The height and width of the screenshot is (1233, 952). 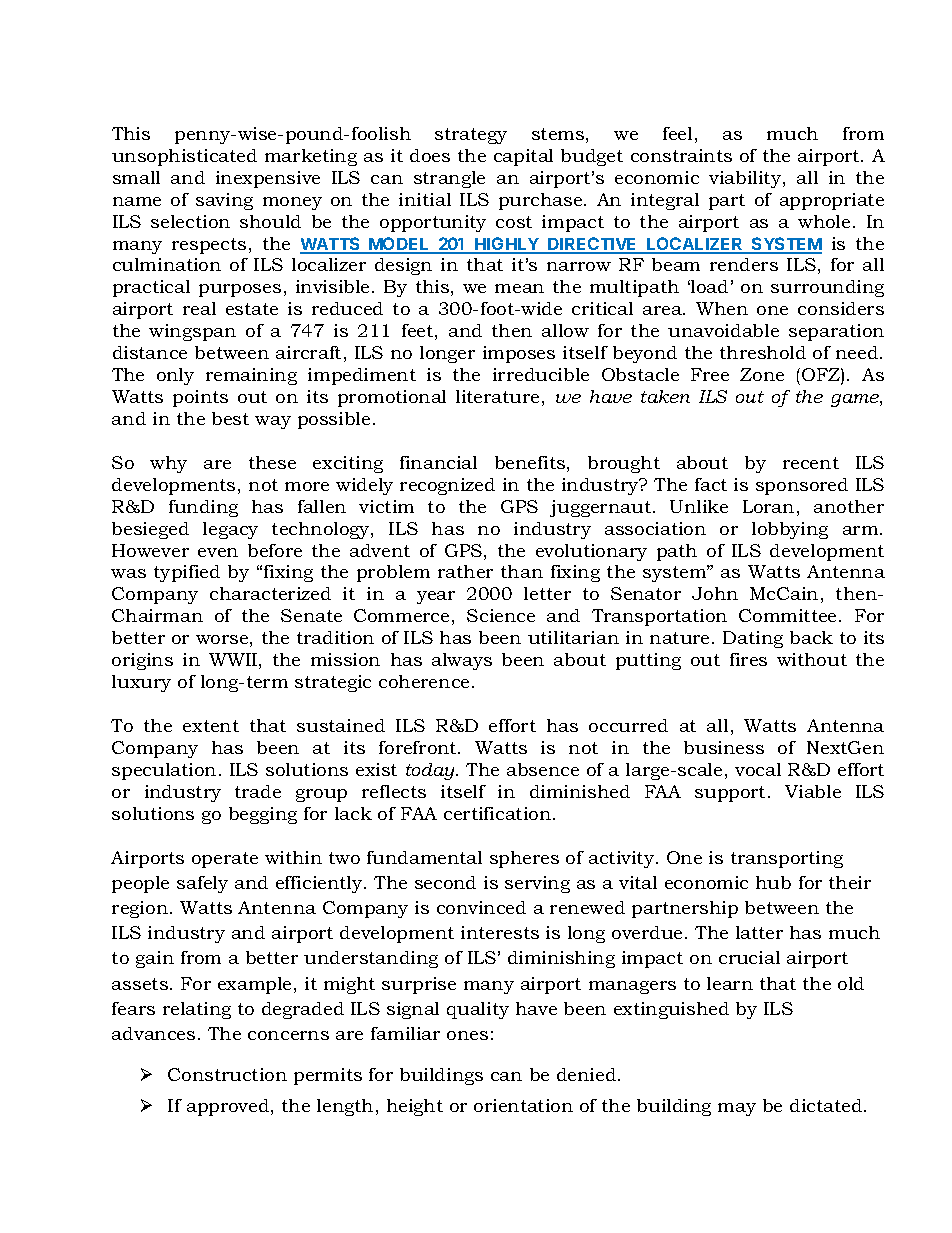 I want to click on unsophisticated, so click(x=184, y=157).
